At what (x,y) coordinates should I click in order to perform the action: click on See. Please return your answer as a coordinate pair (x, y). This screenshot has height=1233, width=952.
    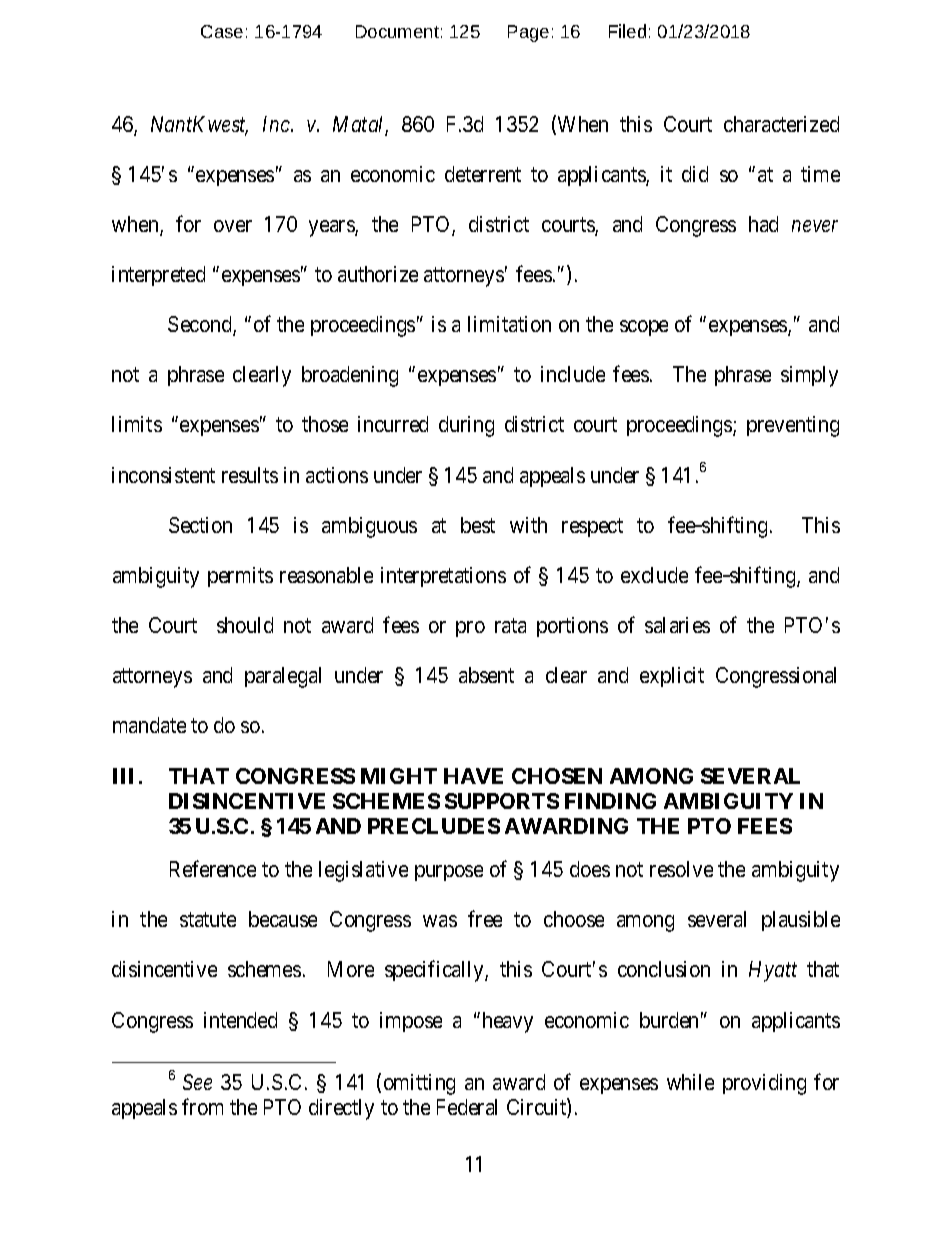
    Looking at the image, I should click on (197, 1082).
